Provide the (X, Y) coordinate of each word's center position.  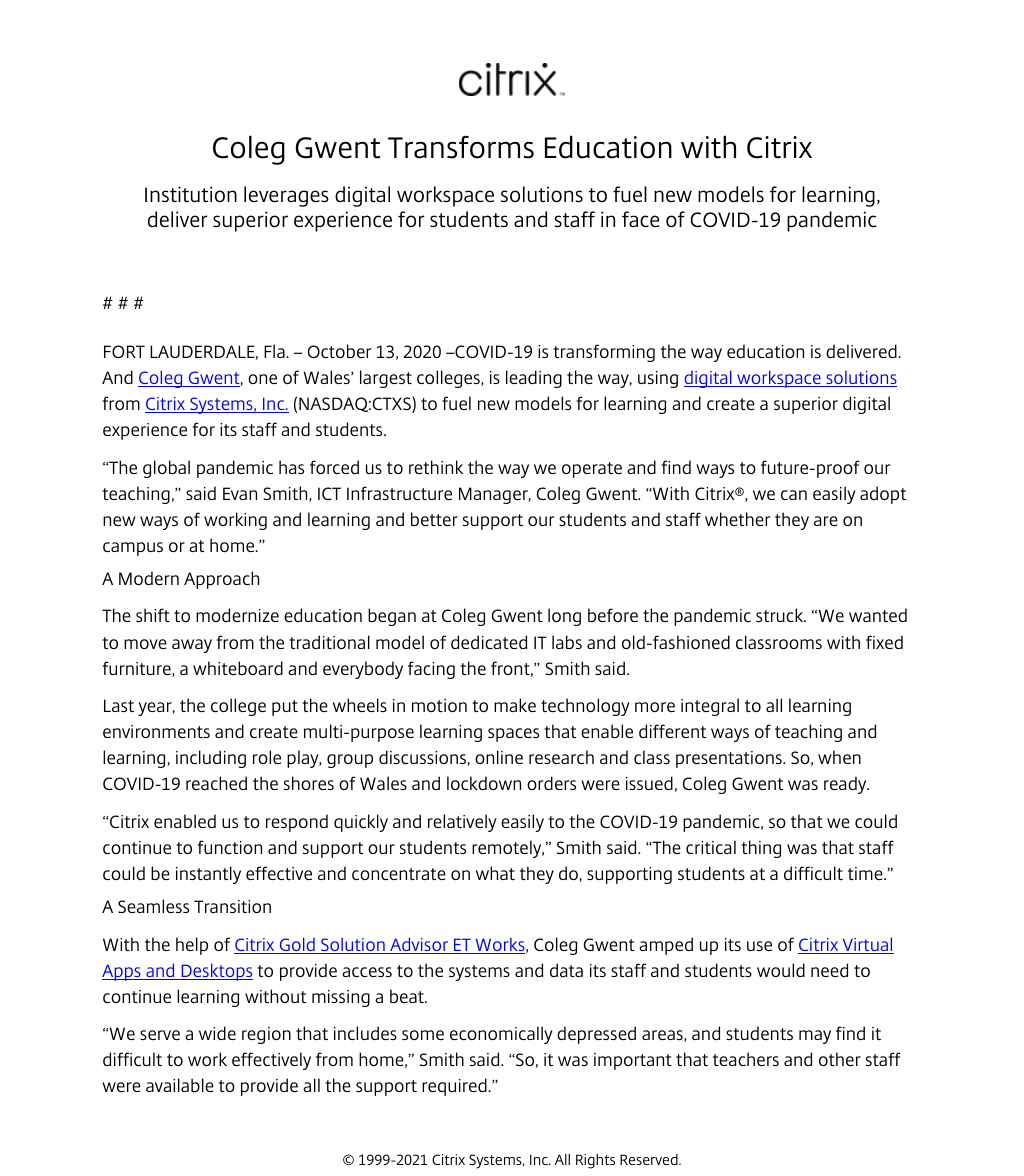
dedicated (489, 642)
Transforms (461, 147)
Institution (191, 194)
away (192, 646)
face (640, 219)
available (180, 1085)
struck (781, 615)
